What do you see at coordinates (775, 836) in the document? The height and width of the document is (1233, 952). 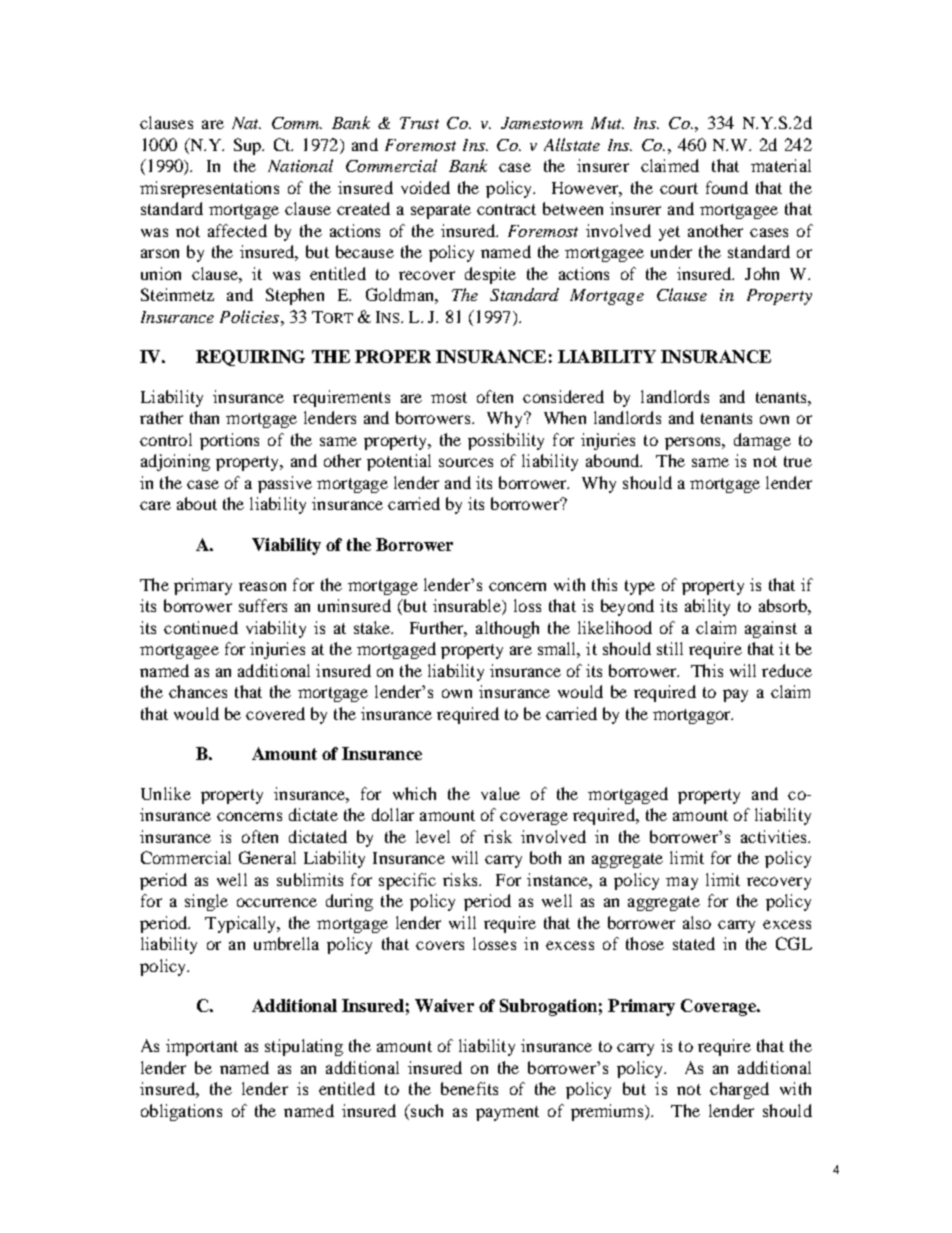 I see `activities` at bounding box center [775, 836].
